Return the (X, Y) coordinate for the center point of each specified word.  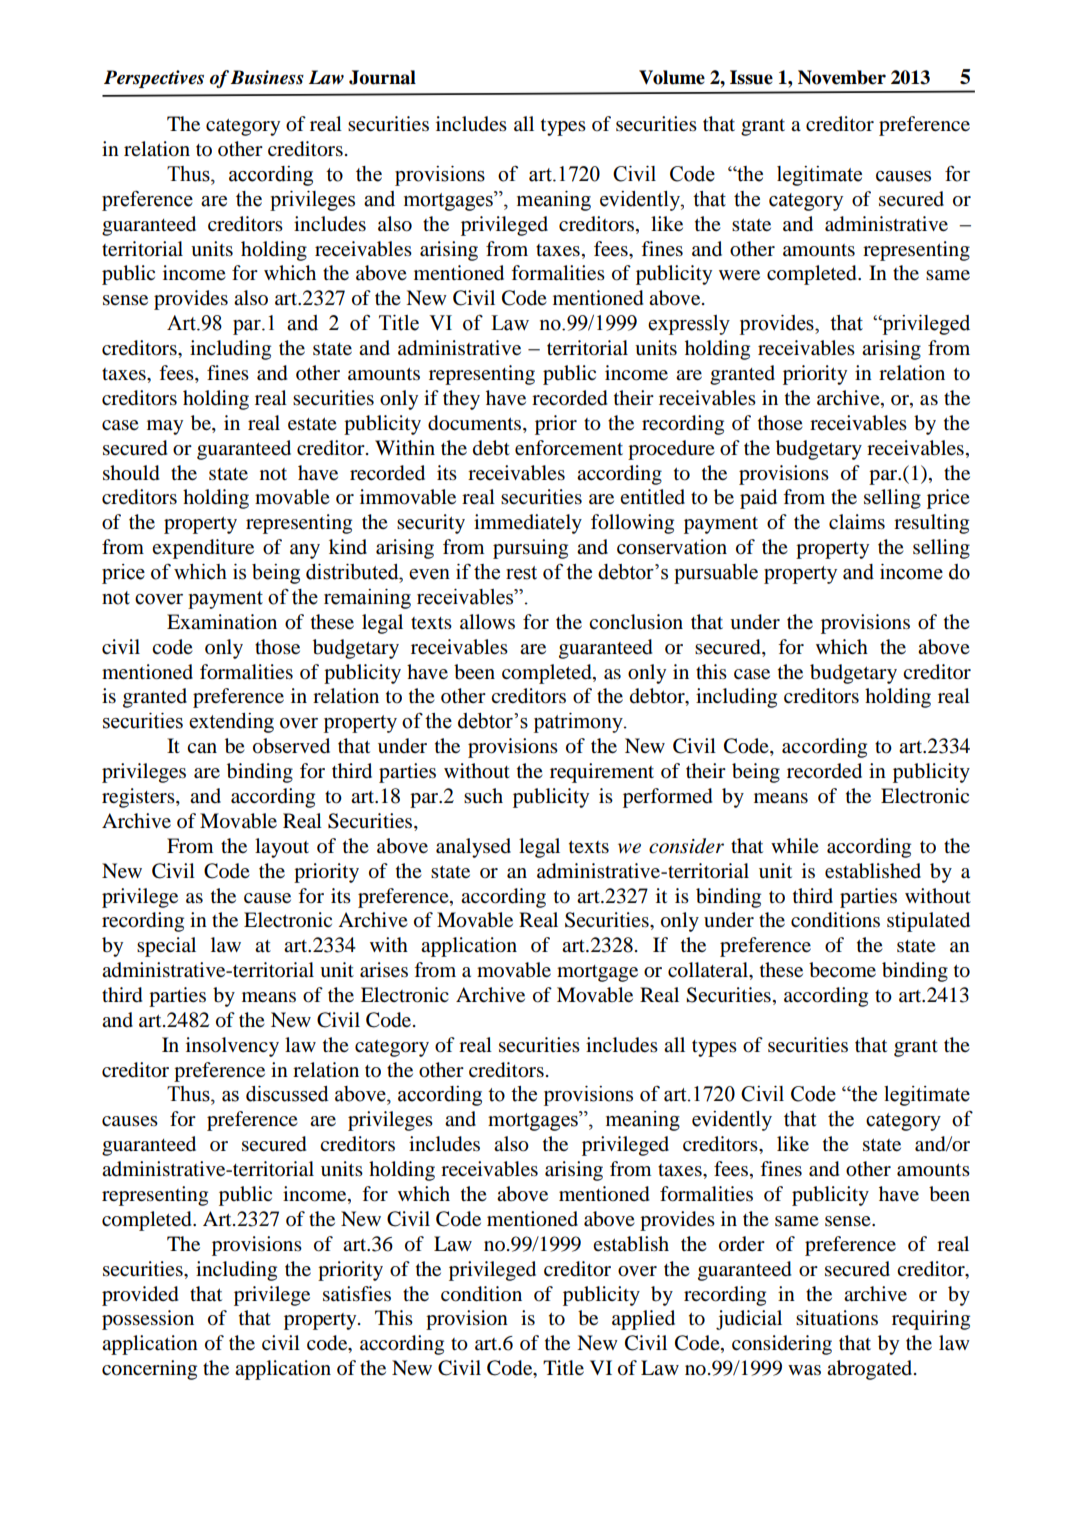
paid (758, 499)
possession (148, 1320)
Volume (672, 77)
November (842, 77)
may (165, 427)
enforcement (569, 448)
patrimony (579, 723)
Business (267, 77)
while (795, 845)
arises (384, 970)
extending (231, 723)
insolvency (232, 1047)
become (842, 970)
